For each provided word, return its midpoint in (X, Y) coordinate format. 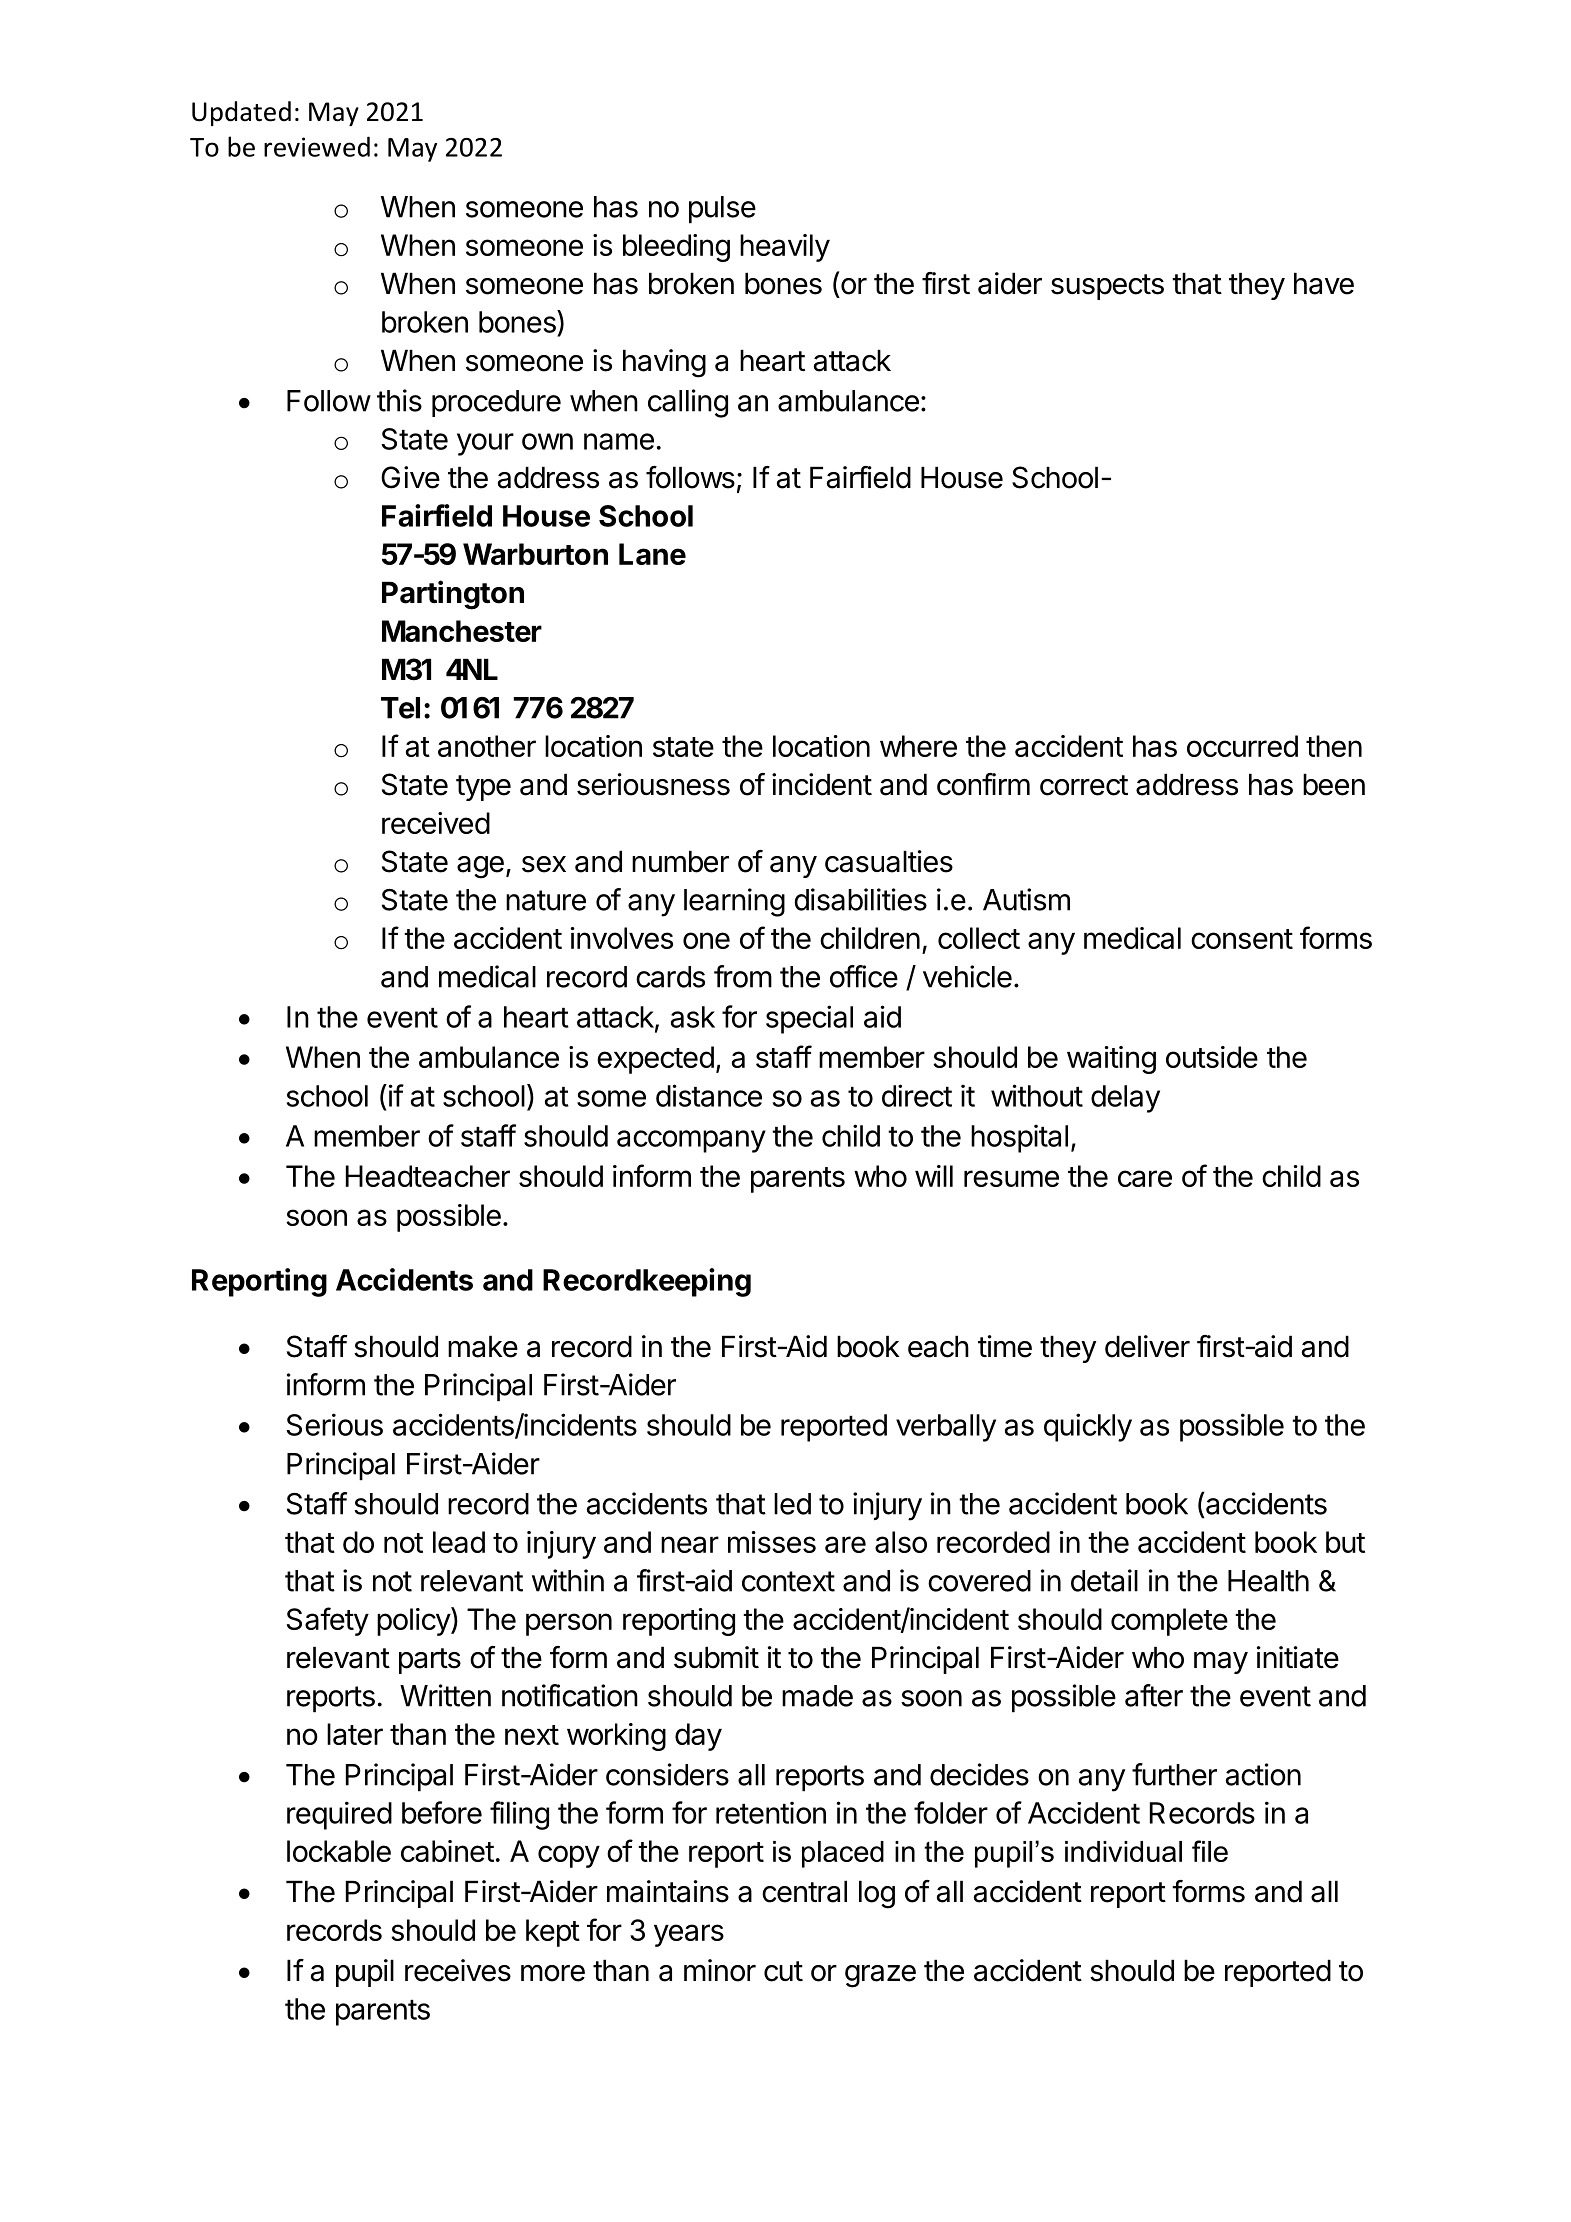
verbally (946, 1428)
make (483, 1346)
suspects (1107, 287)
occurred (1242, 746)
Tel (400, 708)
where (918, 746)
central (804, 1891)
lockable (339, 1851)
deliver (1147, 1346)
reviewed (317, 146)
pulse (722, 210)
